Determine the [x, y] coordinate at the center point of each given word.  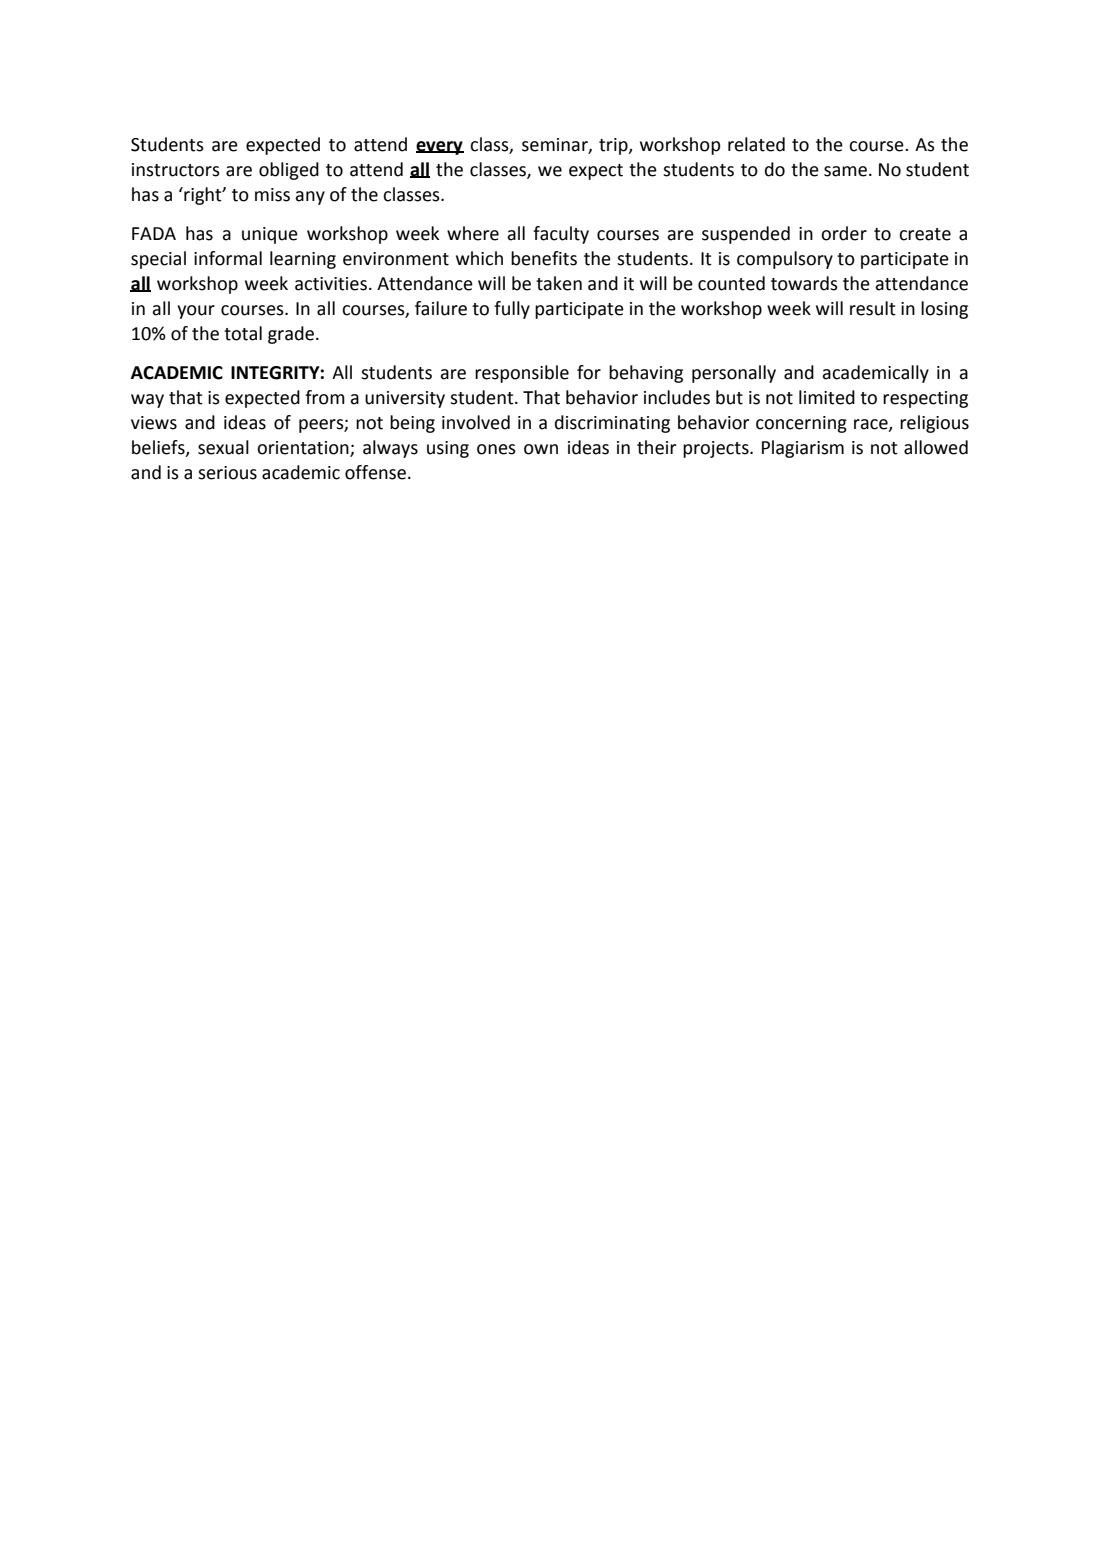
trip [614, 146]
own [541, 449]
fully [512, 310]
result [873, 308]
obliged [289, 171]
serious [227, 473]
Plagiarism [803, 449]
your [196, 312]
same [845, 171]
